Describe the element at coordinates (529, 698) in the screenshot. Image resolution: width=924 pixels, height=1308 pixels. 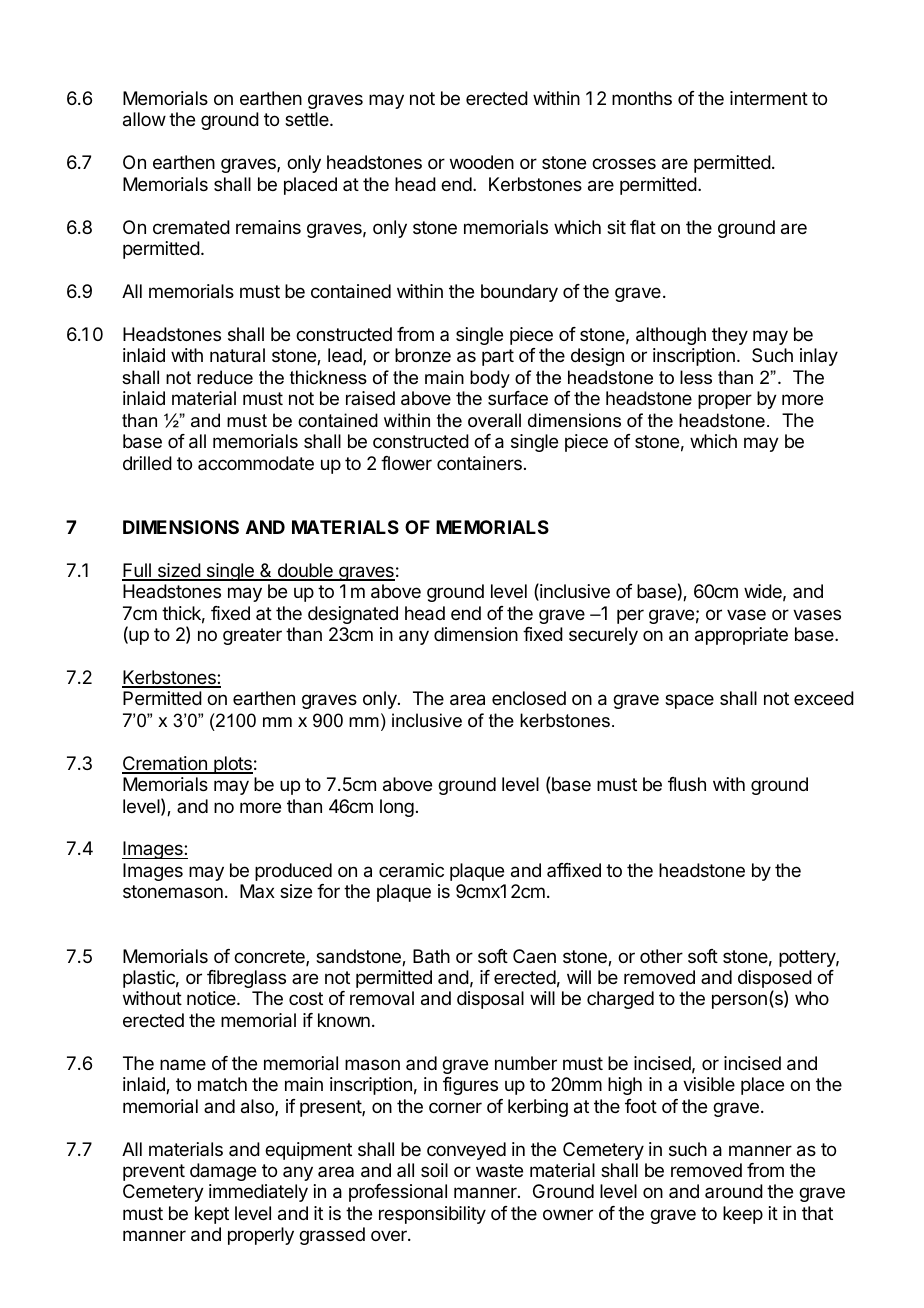
I see `enclosed` at that location.
